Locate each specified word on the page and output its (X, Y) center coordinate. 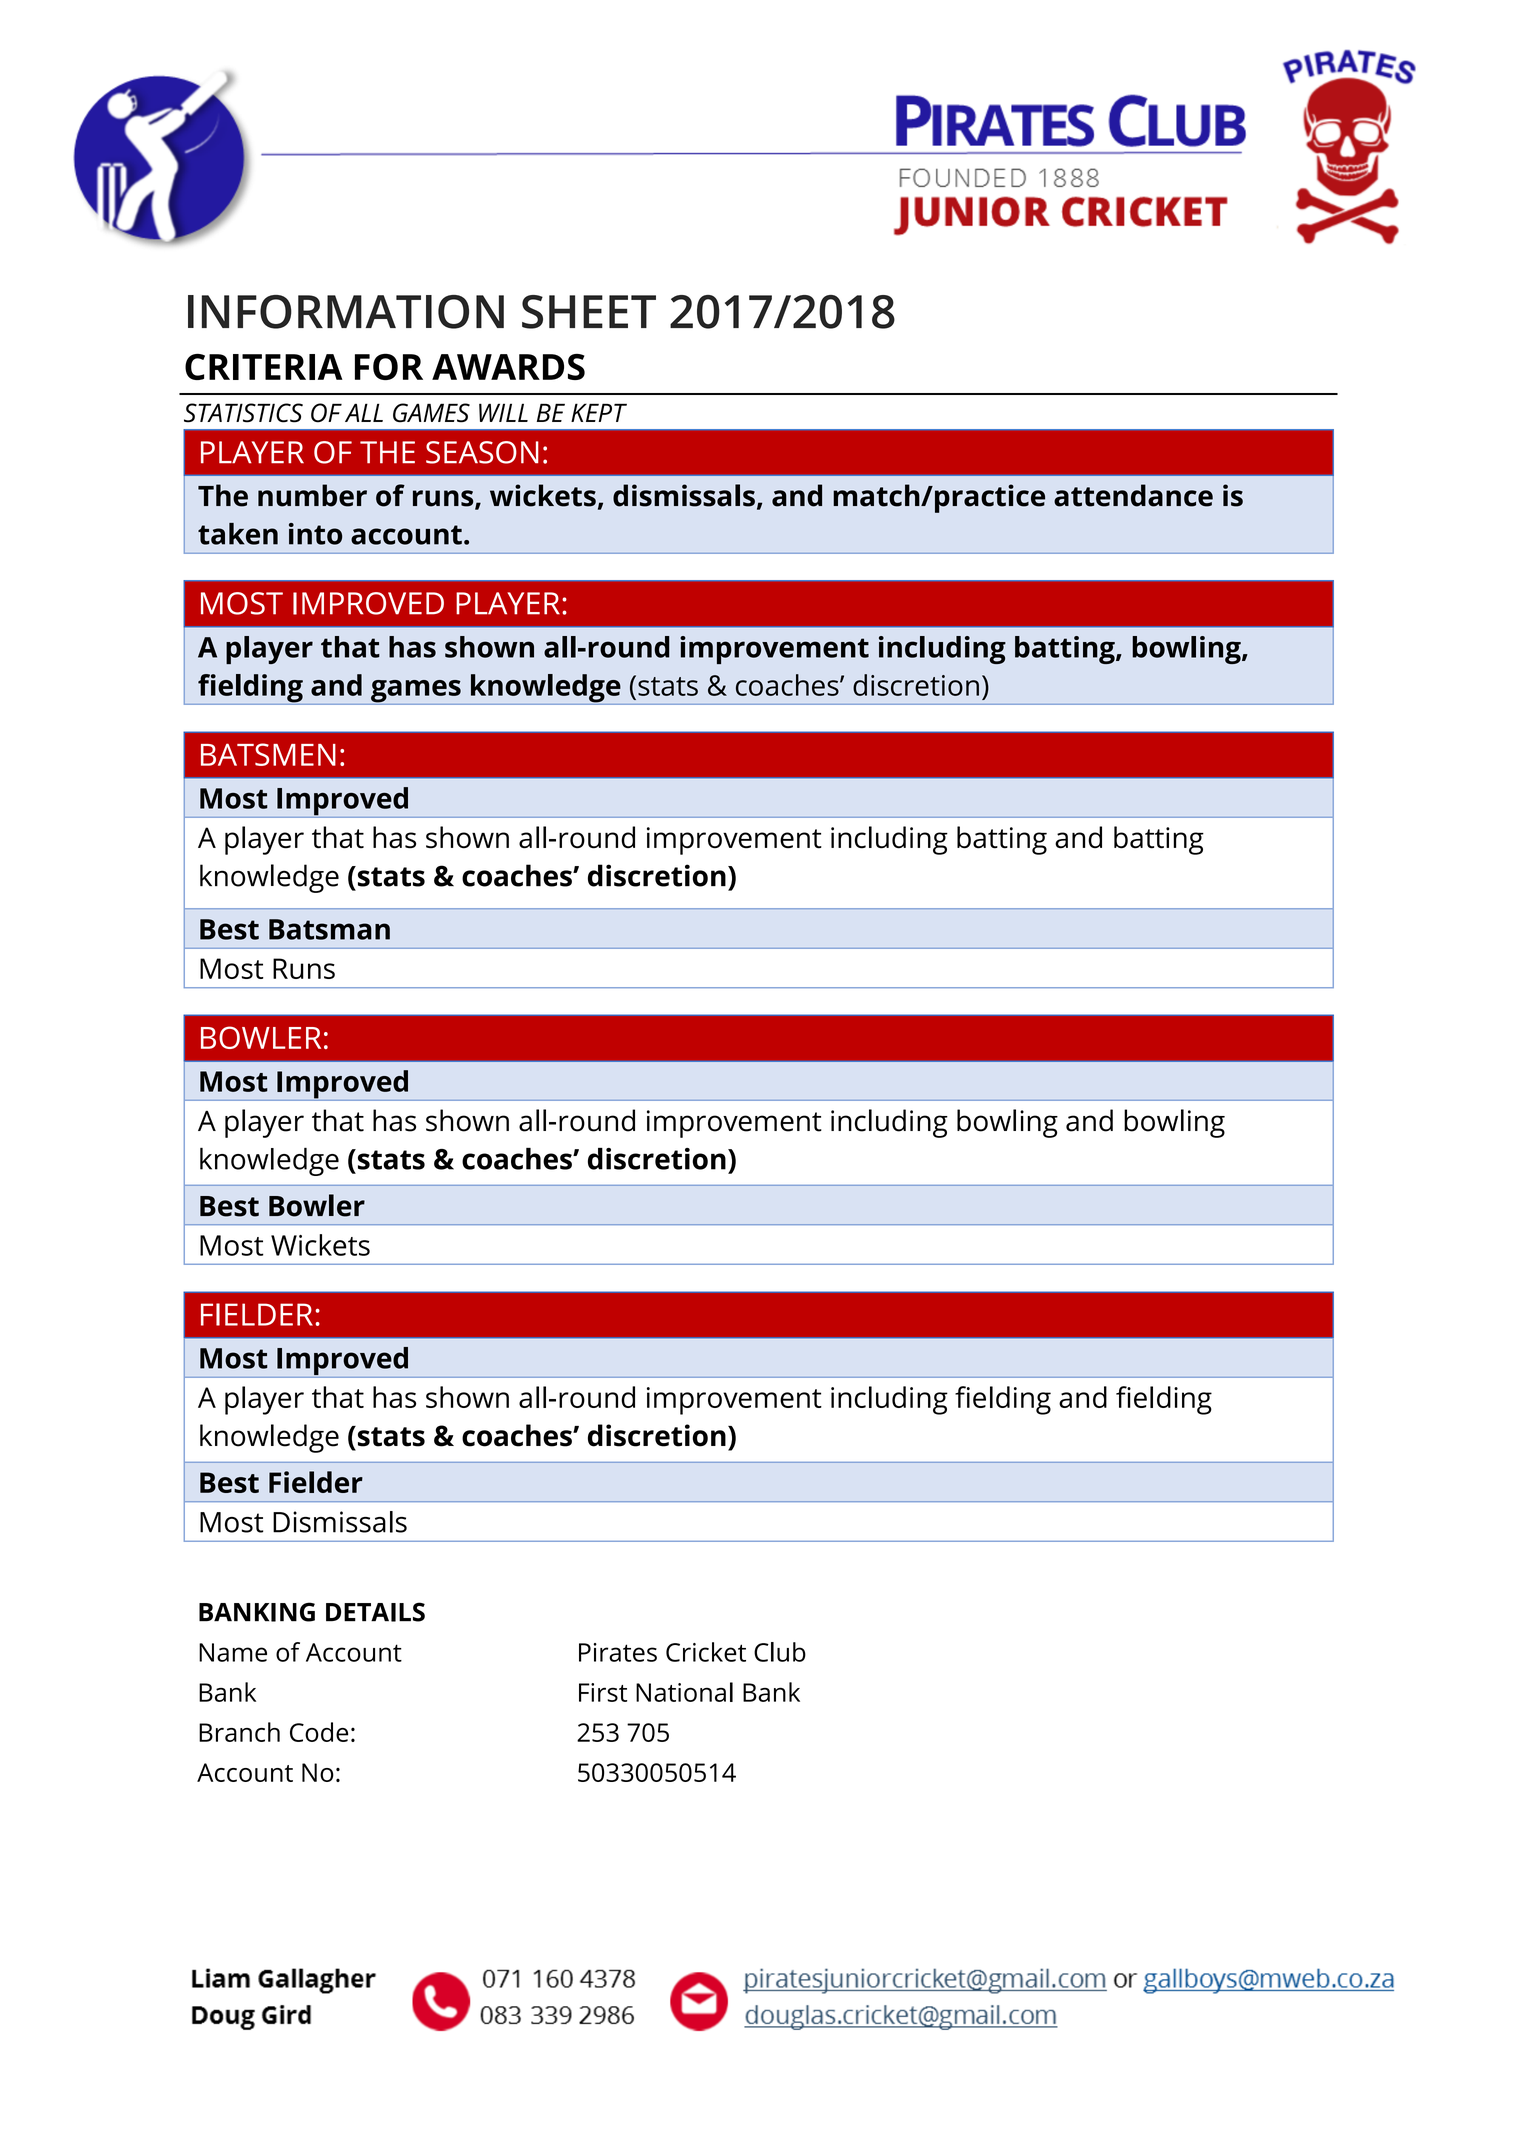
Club (780, 1652)
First (603, 1692)
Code (319, 1732)
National (684, 1692)
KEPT (599, 412)
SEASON (482, 452)
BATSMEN (268, 754)
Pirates (618, 1652)
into (315, 534)
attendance (1133, 495)
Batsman (329, 929)
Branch (239, 1732)
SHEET (589, 312)
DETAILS (375, 1612)
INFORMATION (346, 312)
